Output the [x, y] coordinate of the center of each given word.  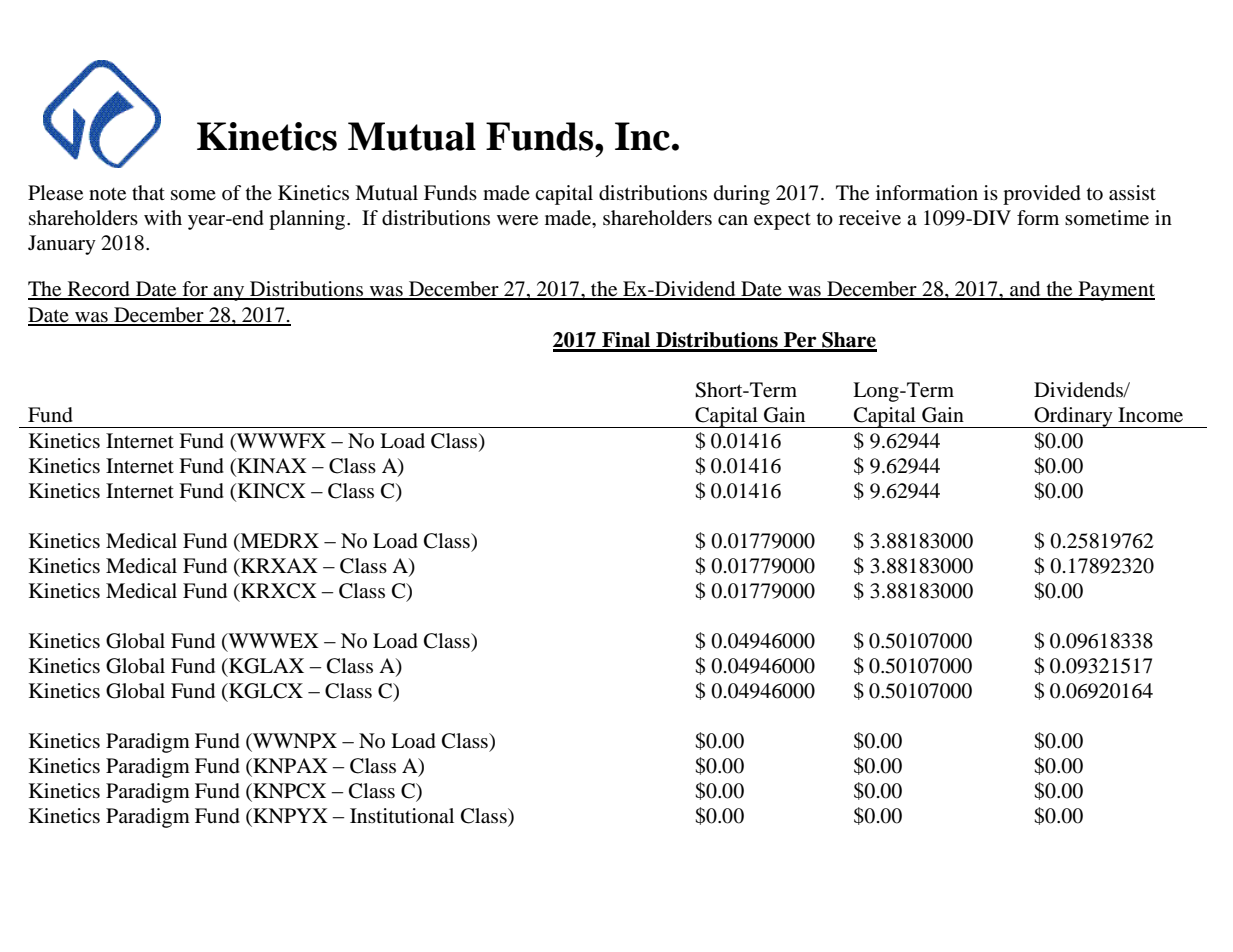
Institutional [402, 816]
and [1025, 290]
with [163, 217]
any [229, 293]
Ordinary [1073, 417]
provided [1042, 195]
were [517, 220]
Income [1150, 415]
